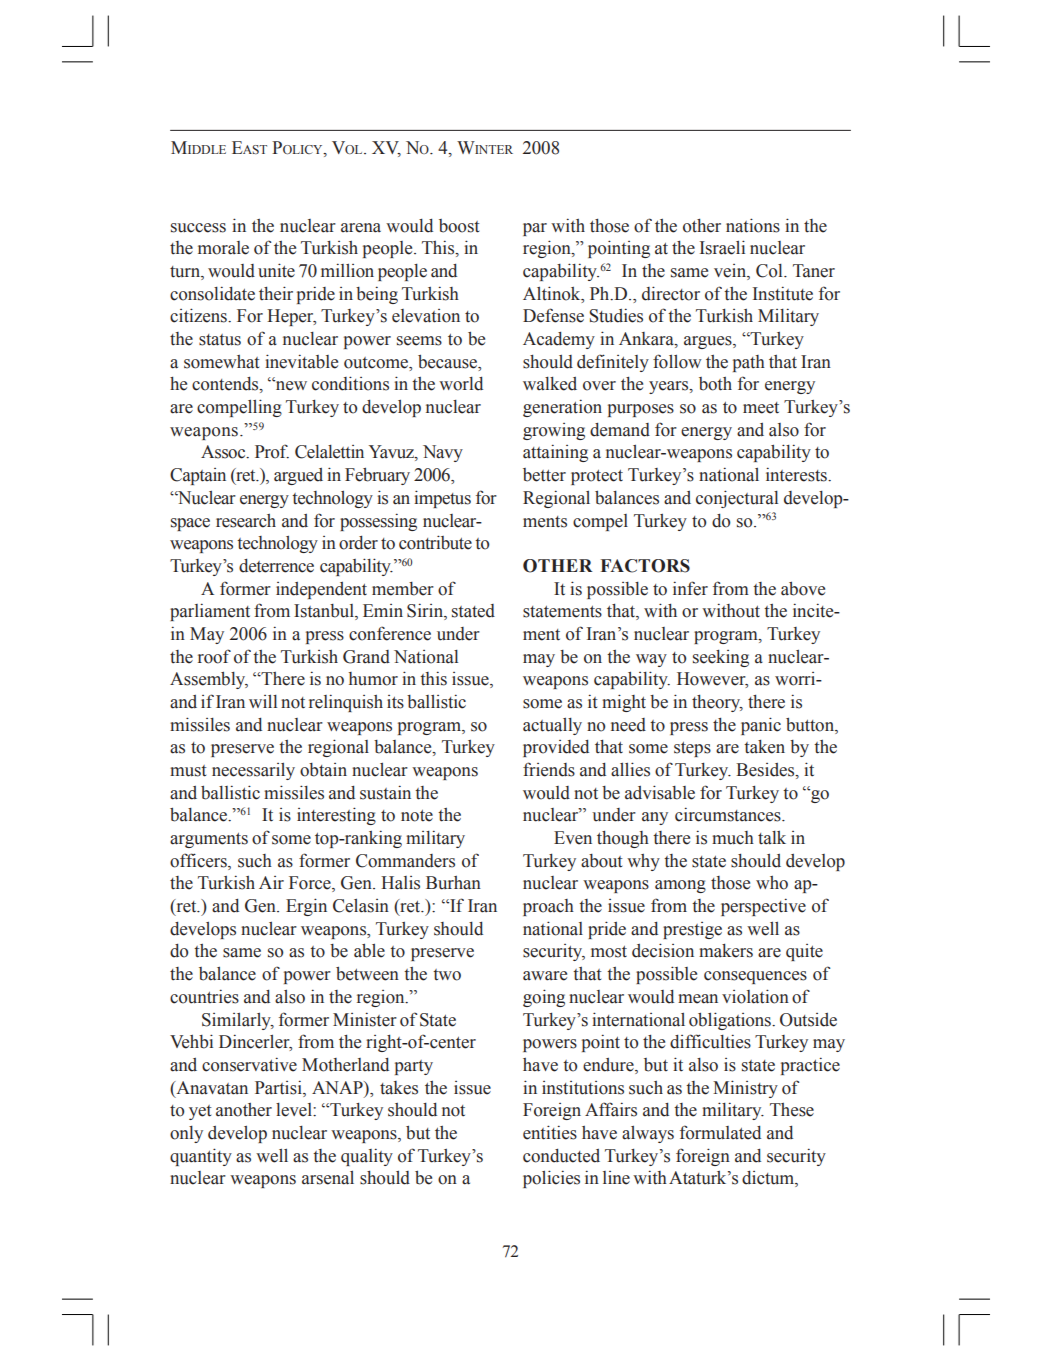  What do you see at coordinates (761, 726) in the screenshot?
I see `panic` at bounding box center [761, 726].
